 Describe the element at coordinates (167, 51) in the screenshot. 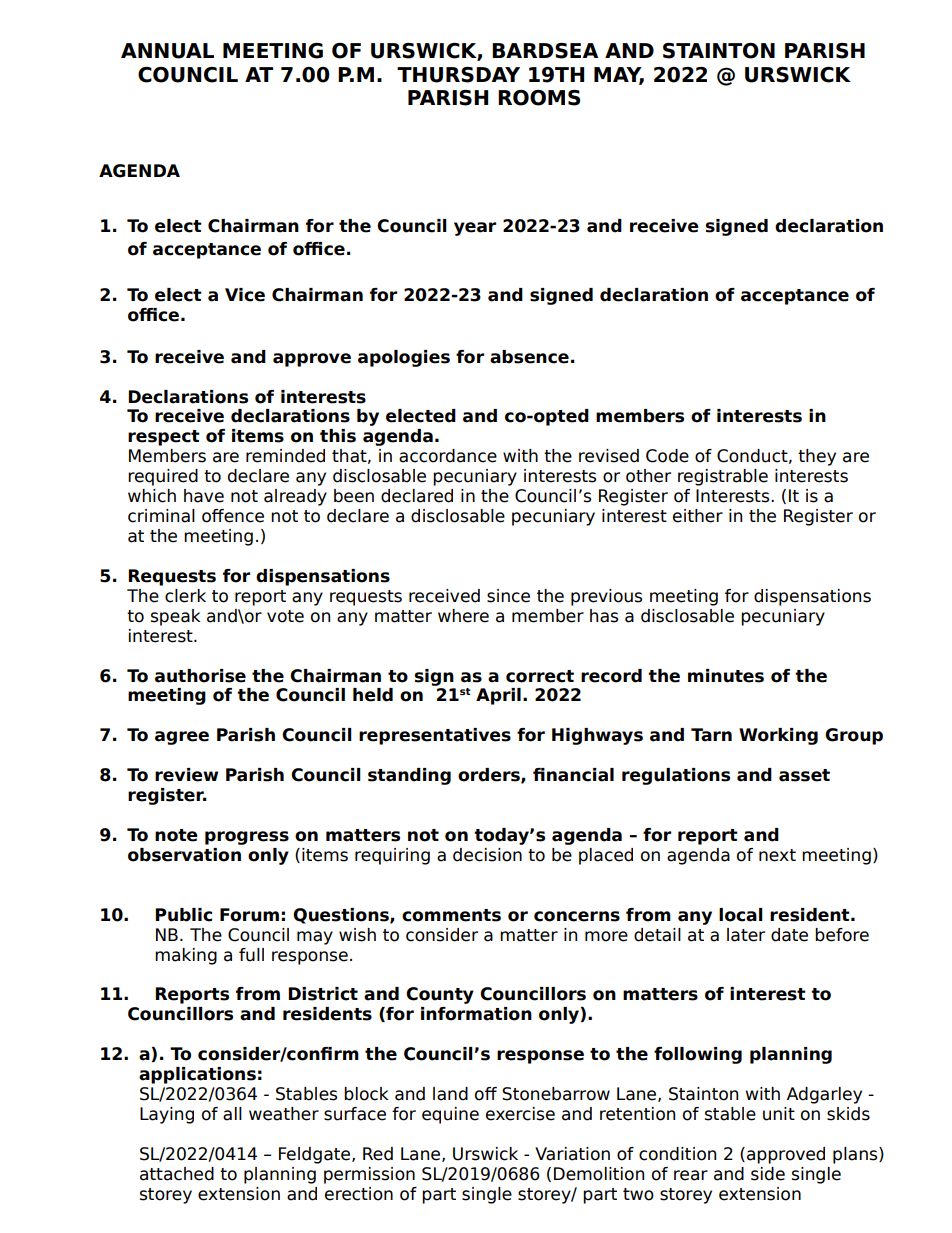

I see `ANNUAL` at that location.
